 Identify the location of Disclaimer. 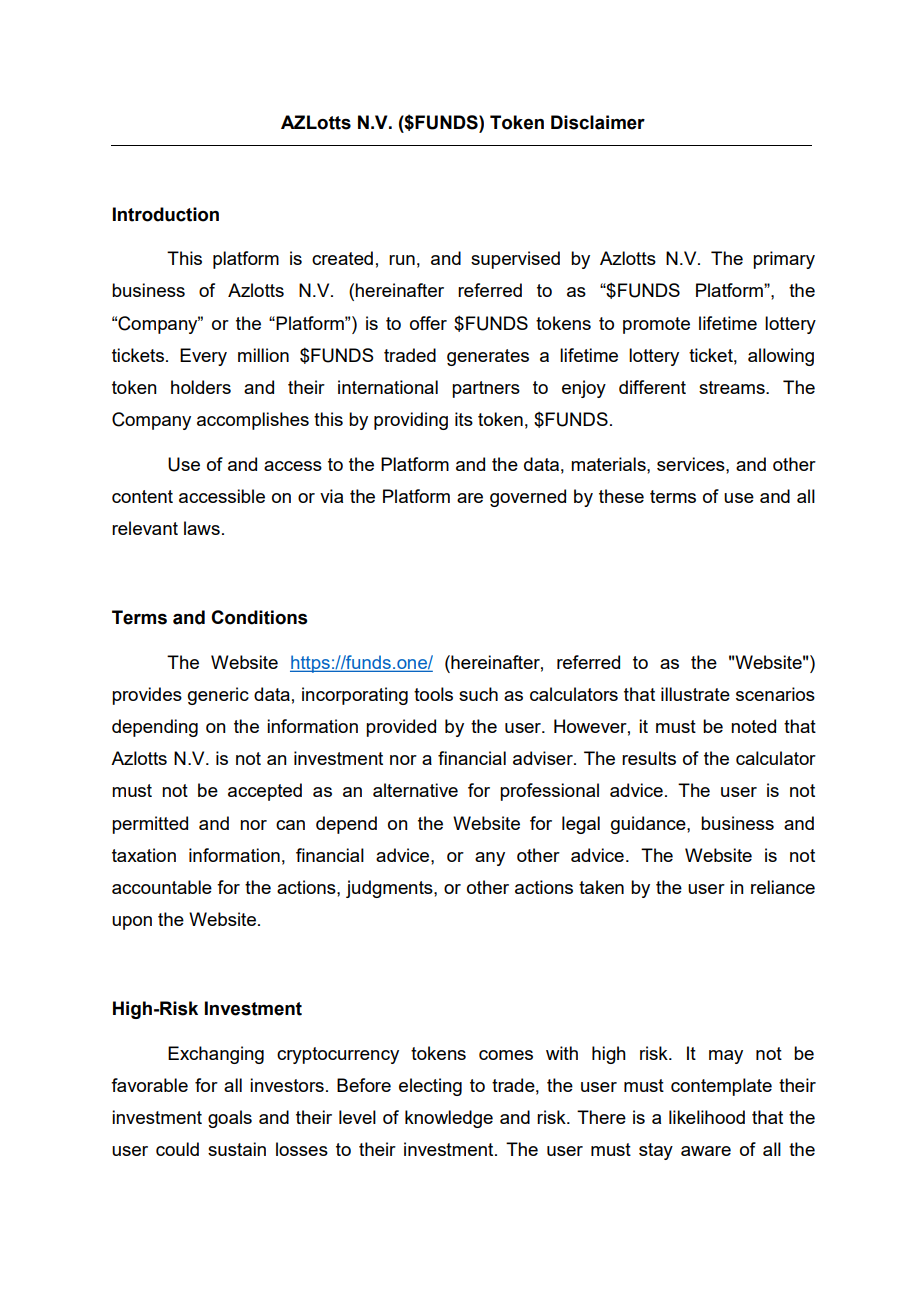
(598, 122).
